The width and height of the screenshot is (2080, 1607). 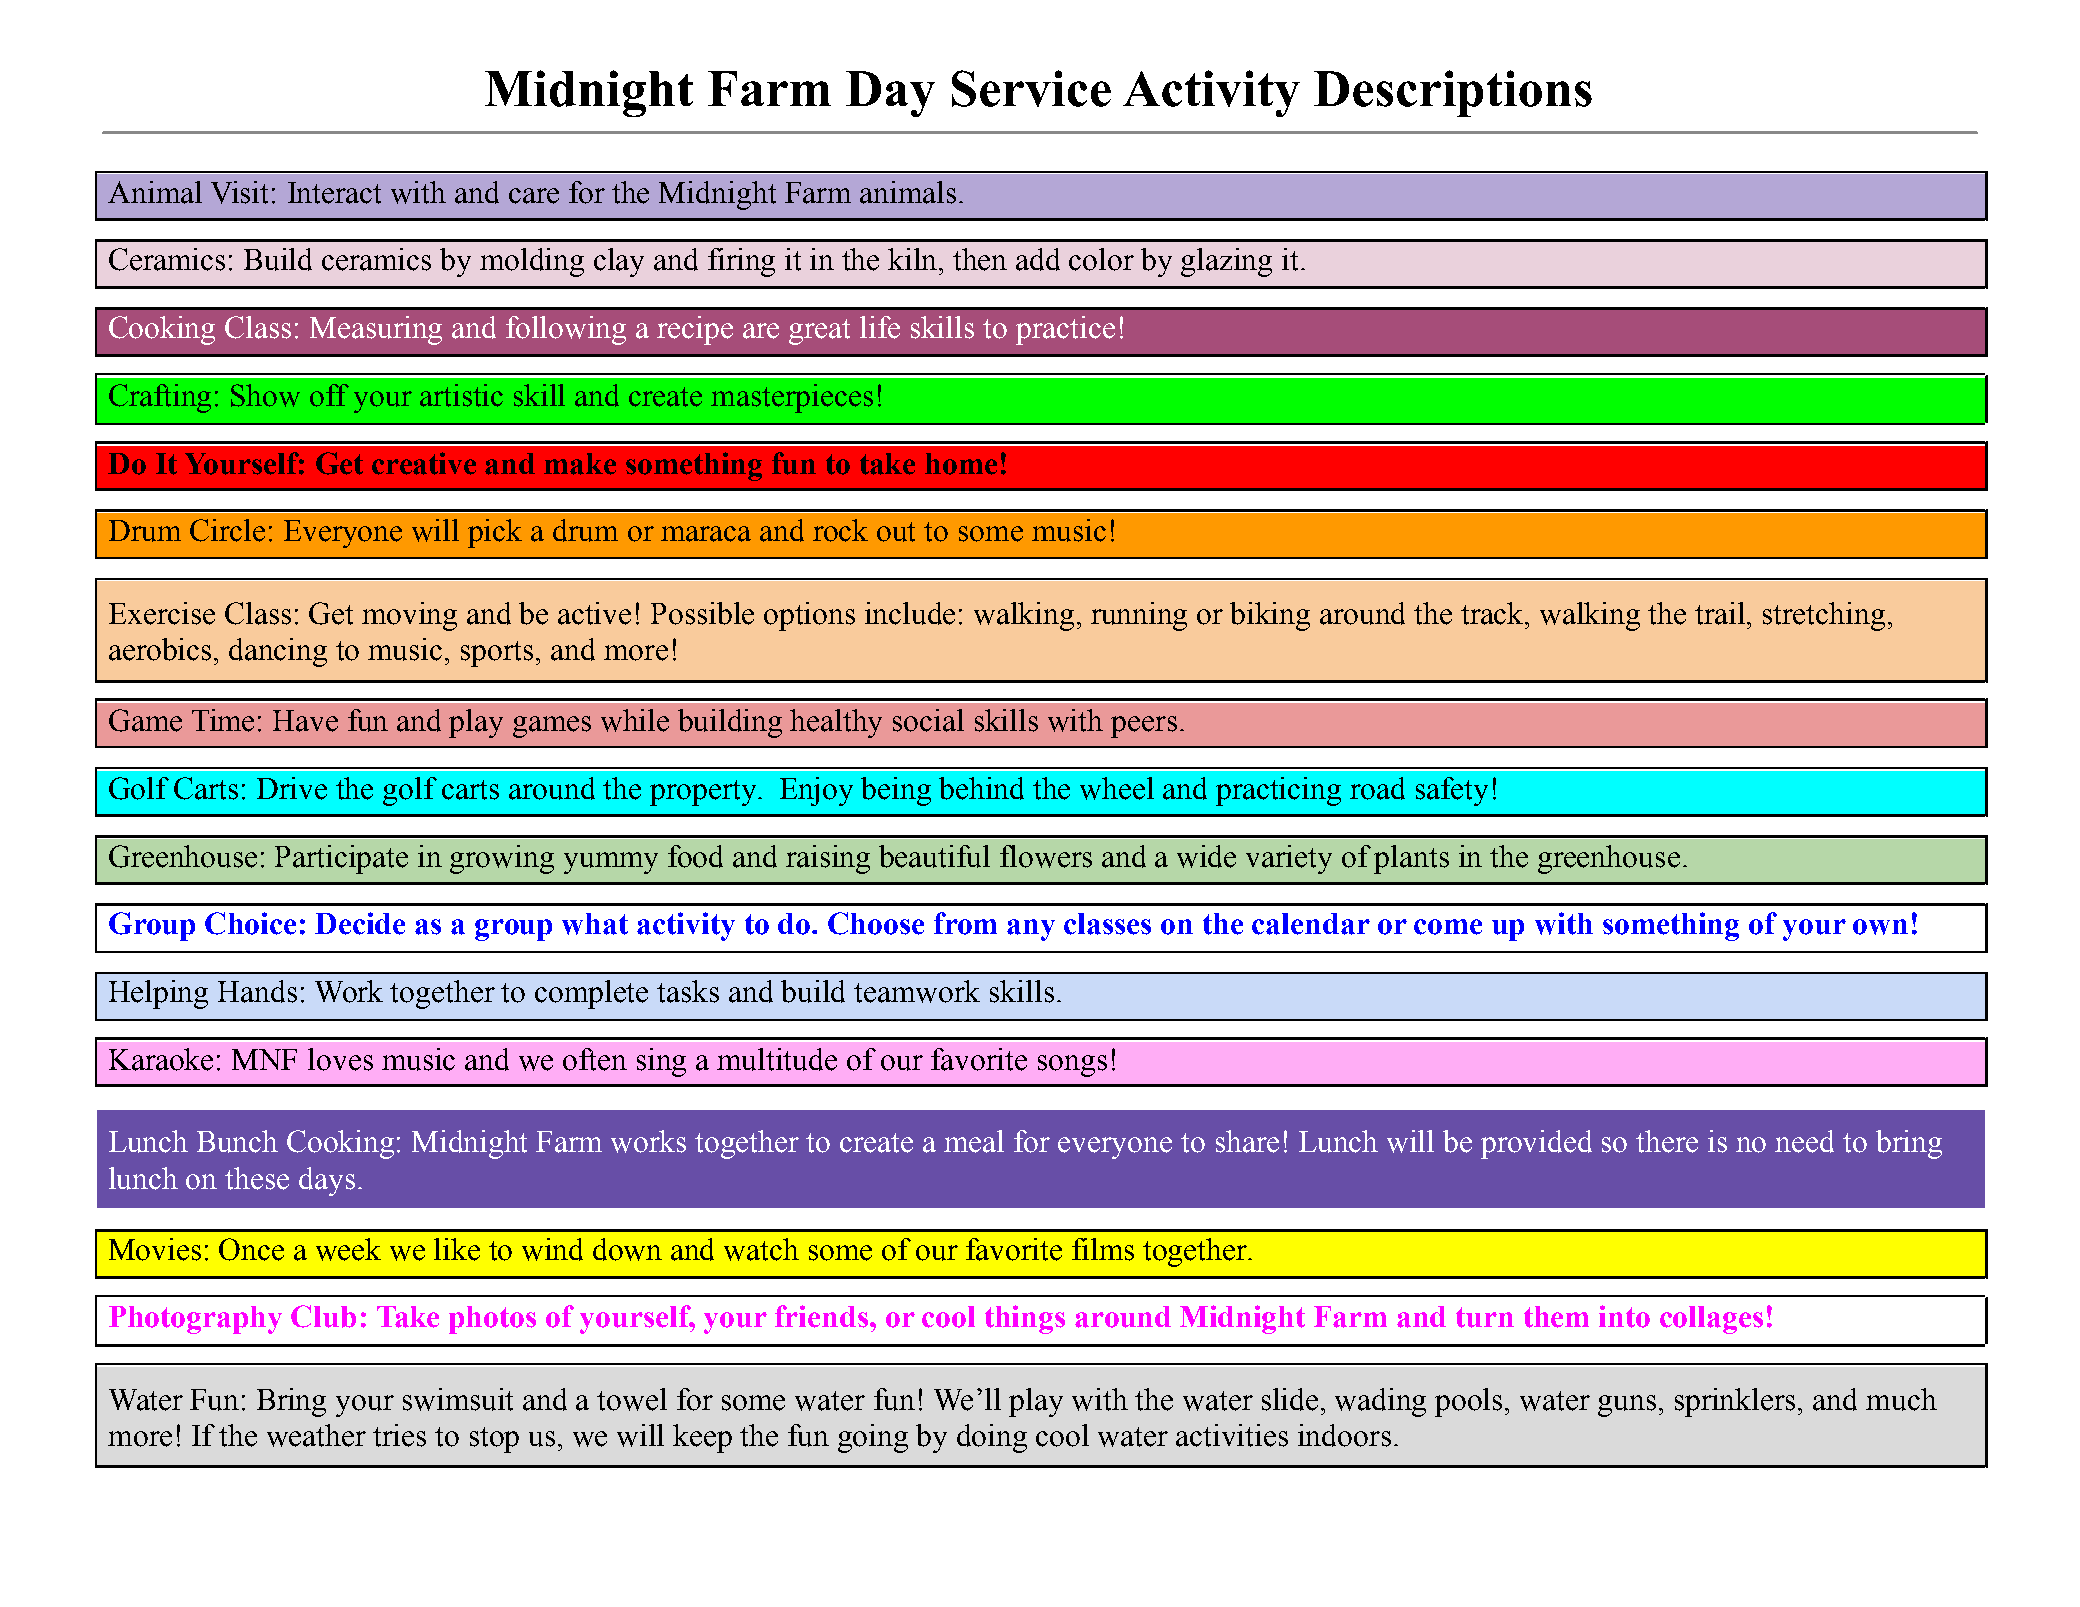 What do you see at coordinates (334, 193) in the screenshot?
I see `Interact` at bounding box center [334, 193].
